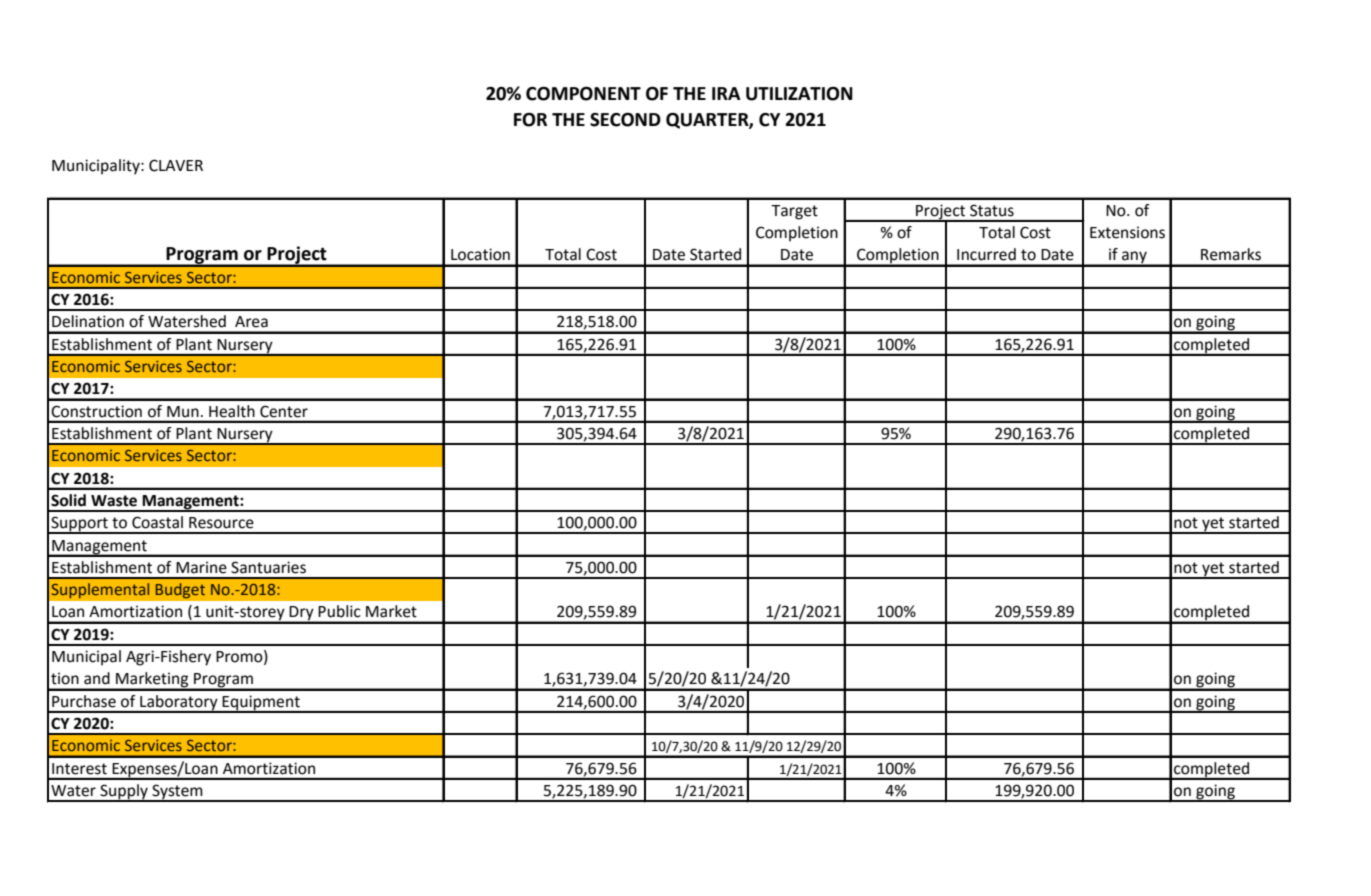  What do you see at coordinates (339, 611) in the screenshot?
I see `Public` at bounding box center [339, 611].
